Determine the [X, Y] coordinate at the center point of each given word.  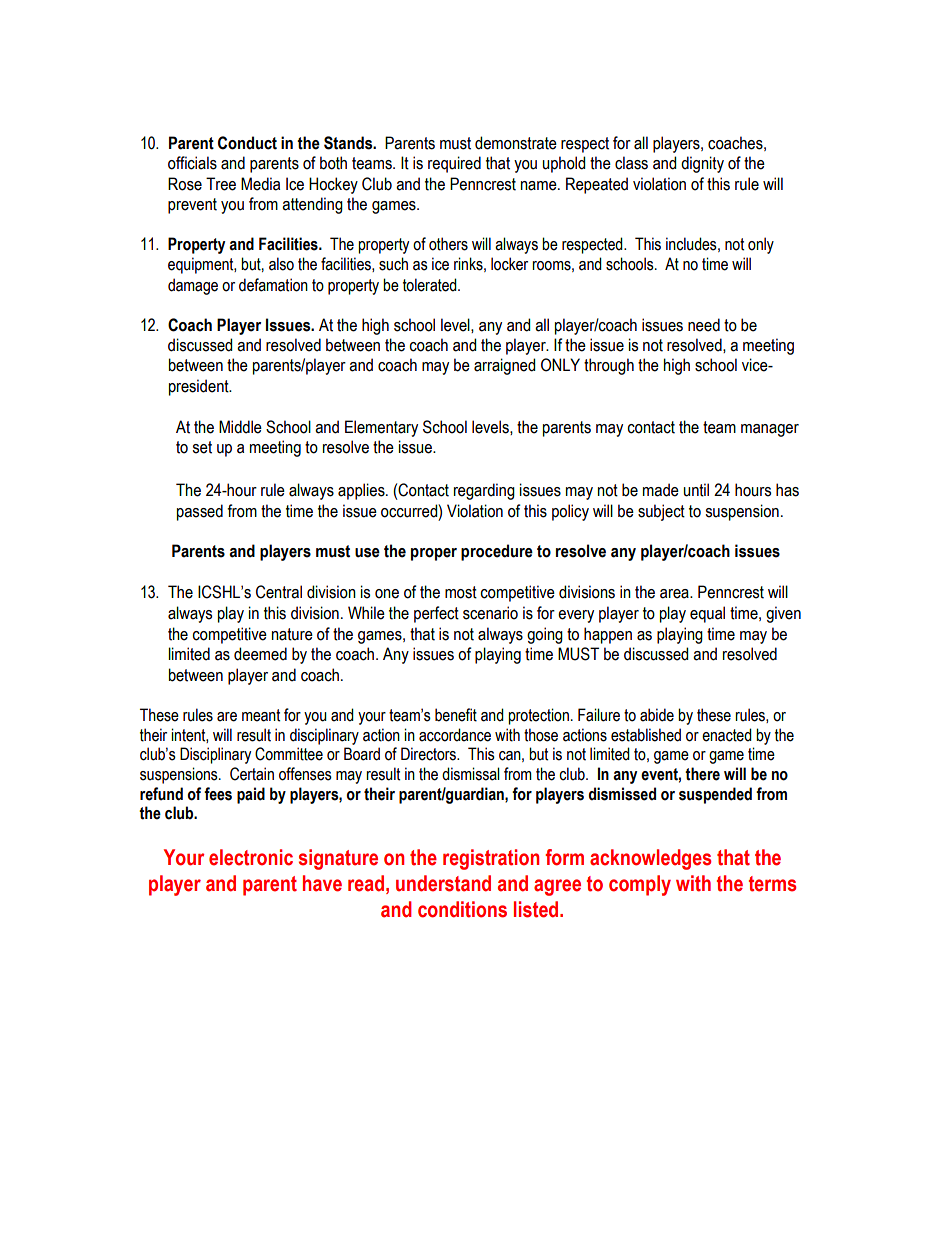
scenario [490, 613]
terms [772, 884]
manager [770, 430]
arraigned [505, 366]
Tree [221, 184]
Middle [240, 427]
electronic [251, 857]
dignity [702, 164]
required [454, 164]
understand [443, 883]
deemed [260, 654]
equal [707, 614]
